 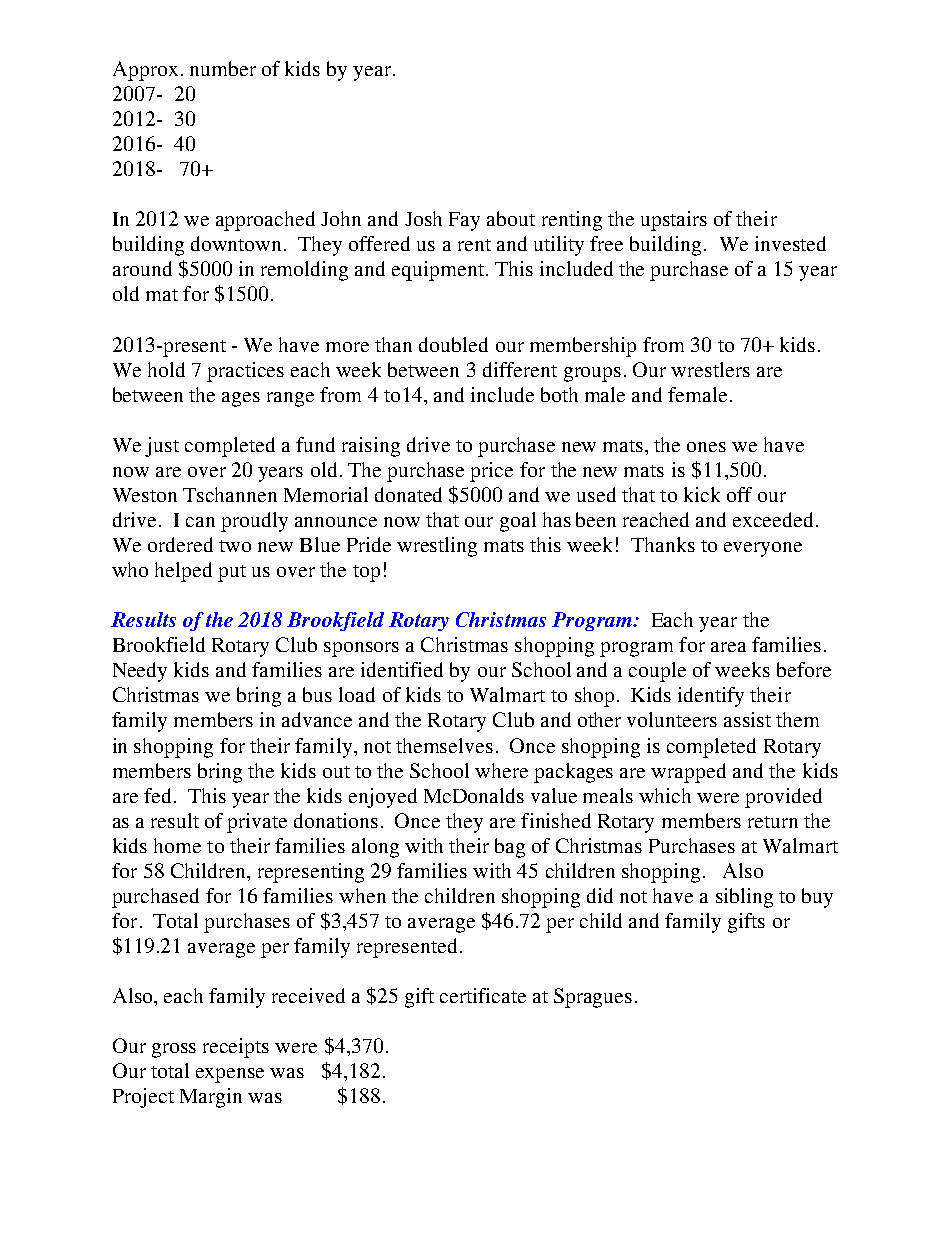 What do you see at coordinates (157, 795) in the screenshot?
I see `fed` at bounding box center [157, 795].
